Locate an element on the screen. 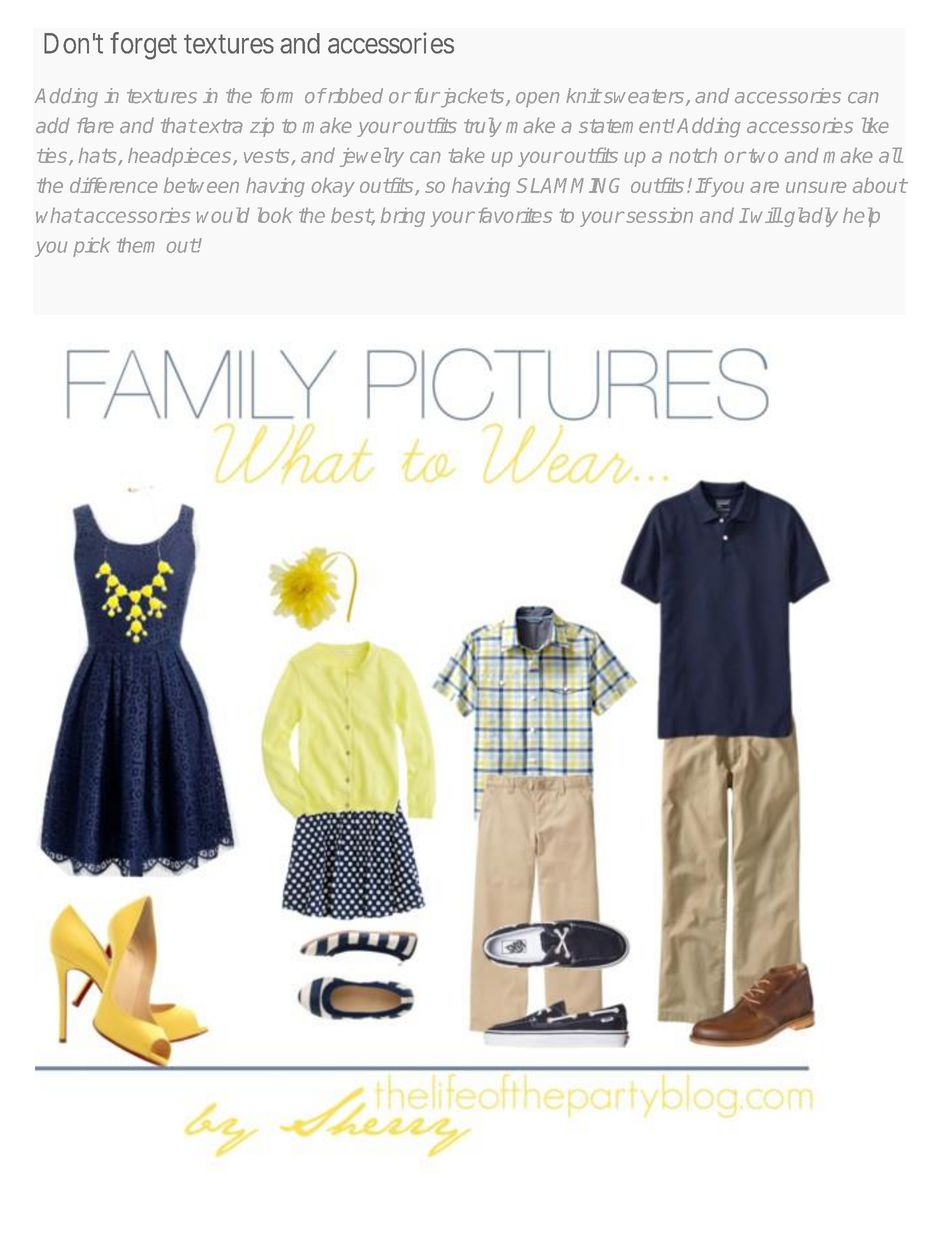  two is located at coordinates (763, 155).
